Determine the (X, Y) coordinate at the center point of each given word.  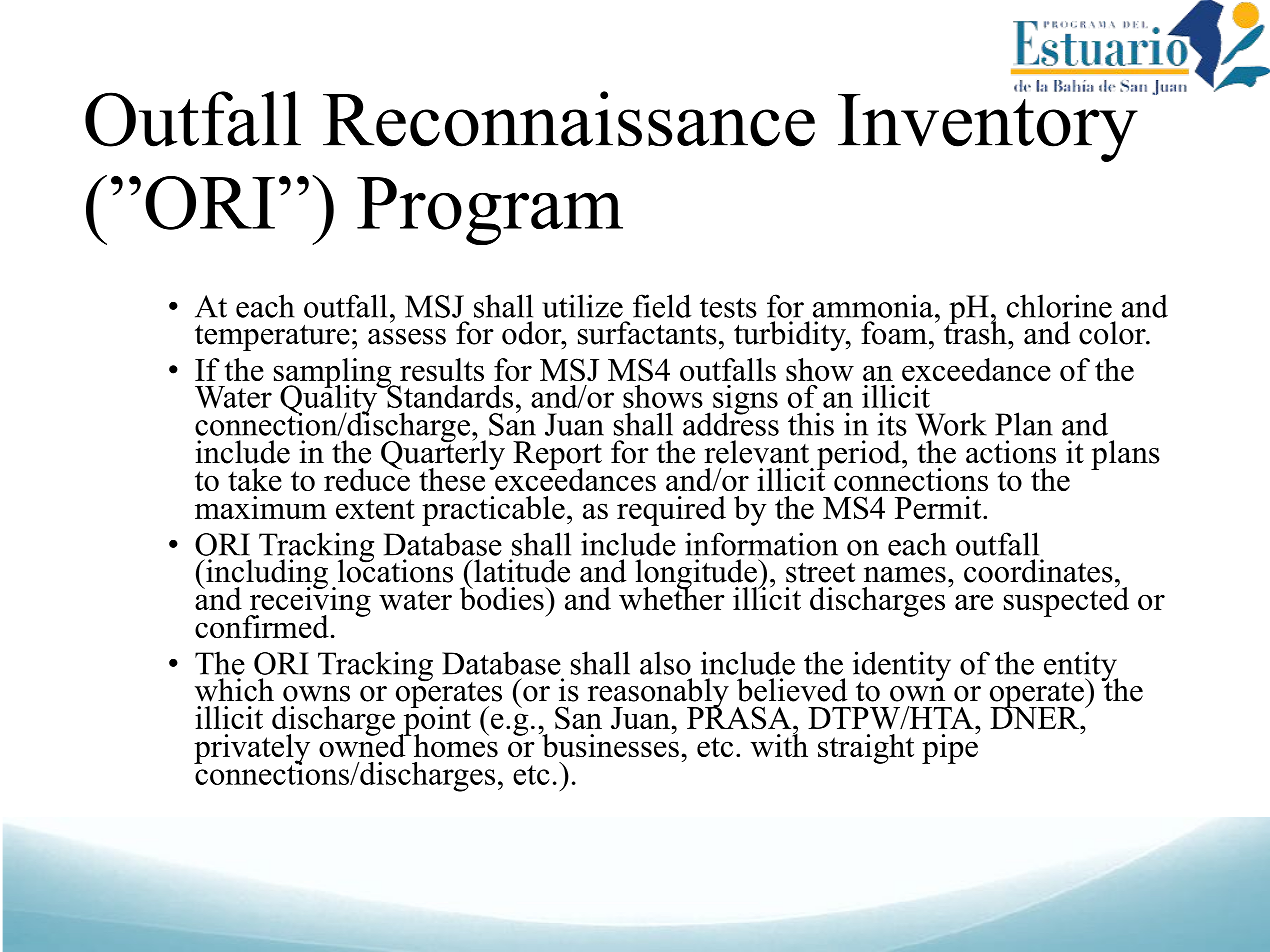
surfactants (647, 333)
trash (976, 332)
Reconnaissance (569, 119)
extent (375, 509)
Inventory (988, 126)
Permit (939, 507)
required (671, 511)
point (436, 720)
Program (490, 211)
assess (407, 337)
